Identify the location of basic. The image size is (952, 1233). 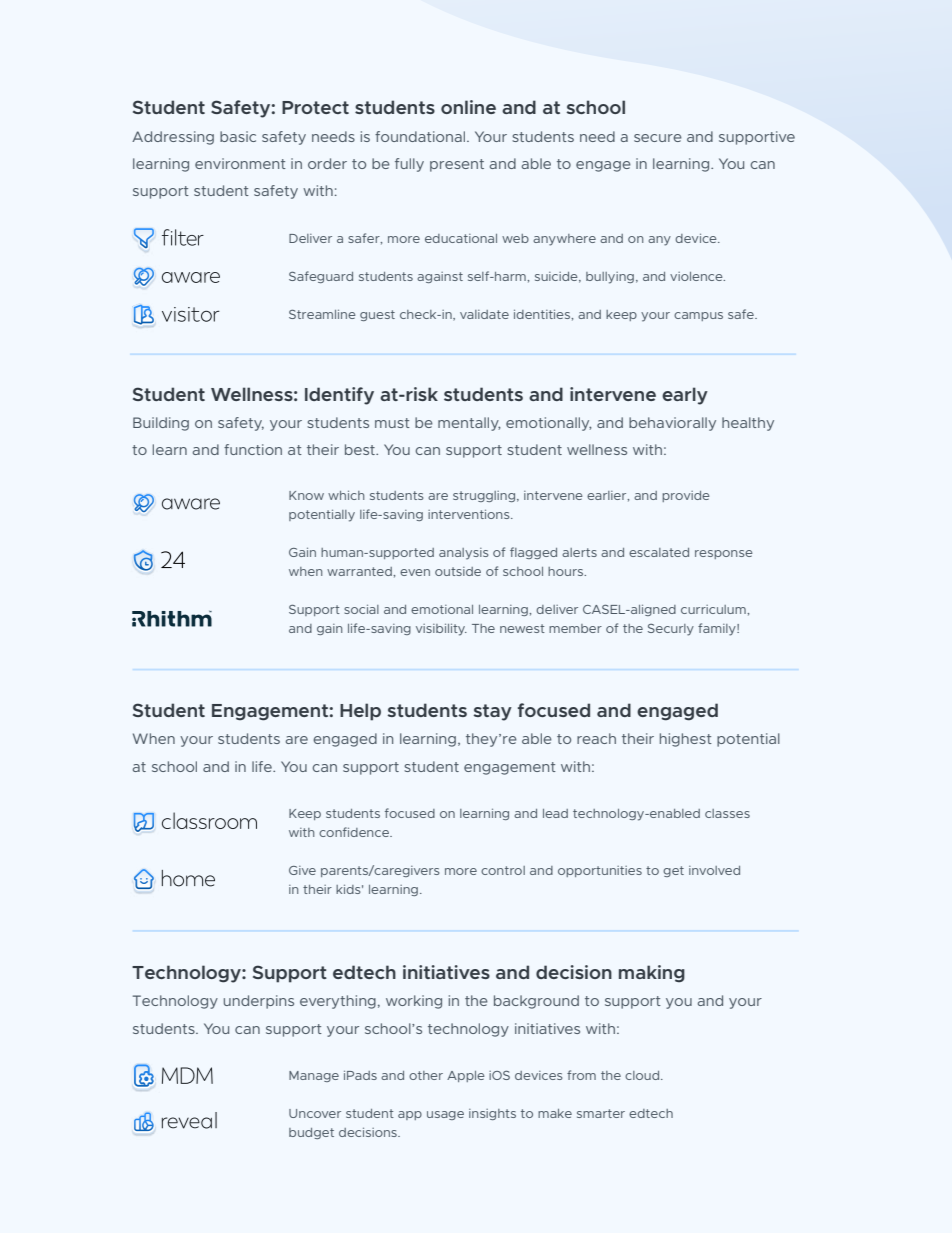
(238, 136).
